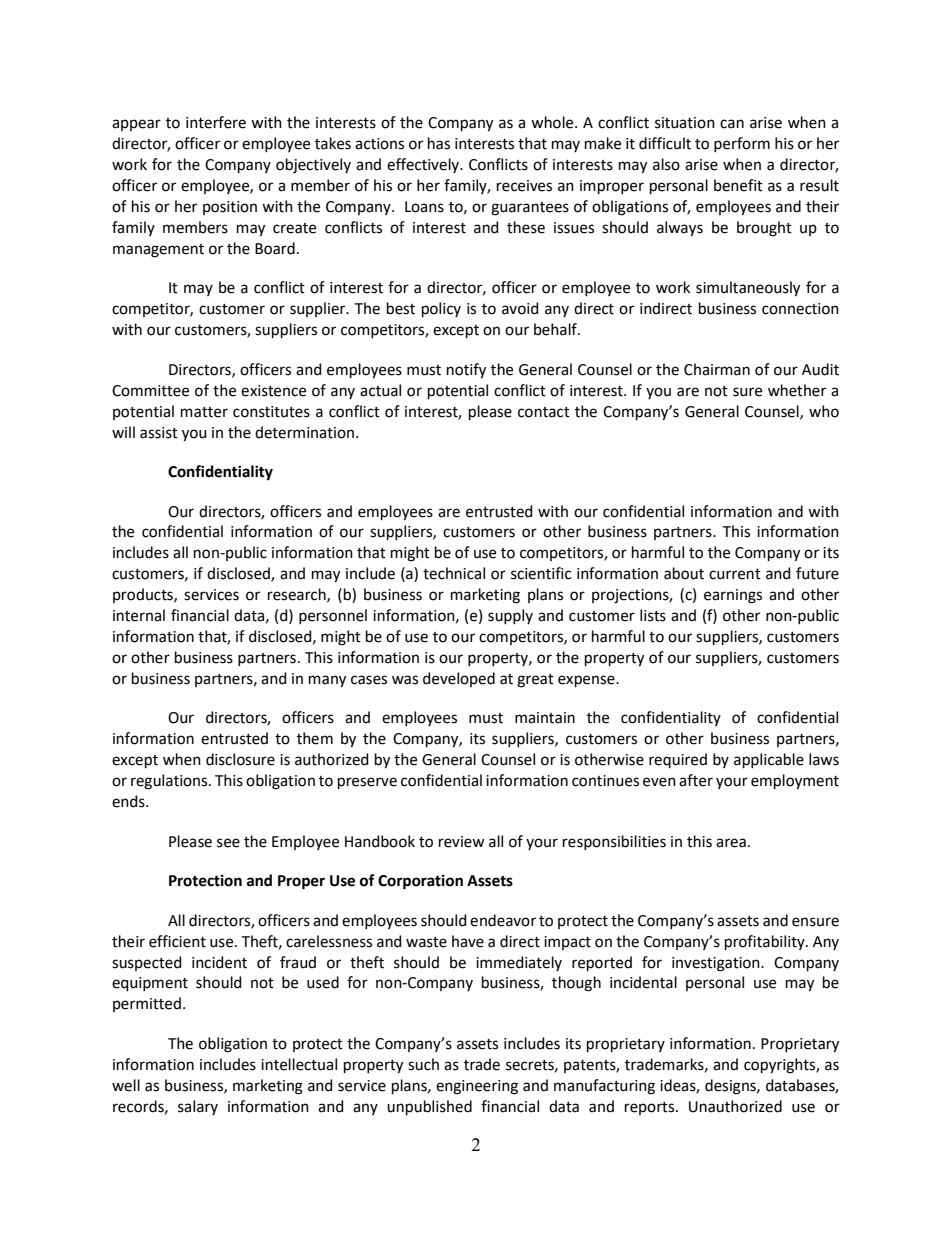 Image resolution: width=952 pixels, height=1233 pixels. What do you see at coordinates (439, 143) in the screenshot?
I see `has` at bounding box center [439, 143].
